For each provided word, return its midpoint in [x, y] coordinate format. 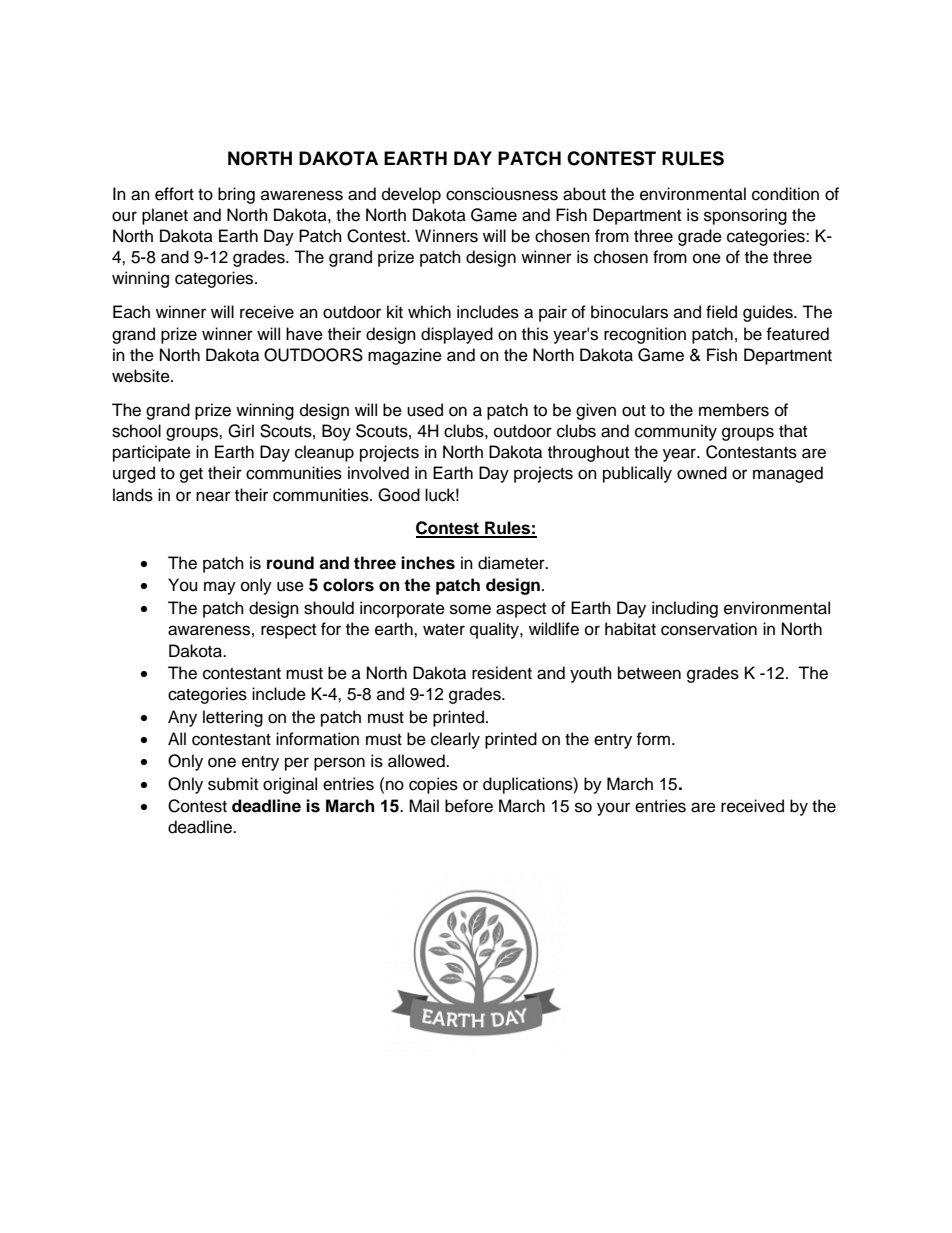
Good [399, 495]
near [213, 496]
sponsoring [745, 216]
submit [233, 784]
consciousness [502, 194]
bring [236, 195]
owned [702, 473]
